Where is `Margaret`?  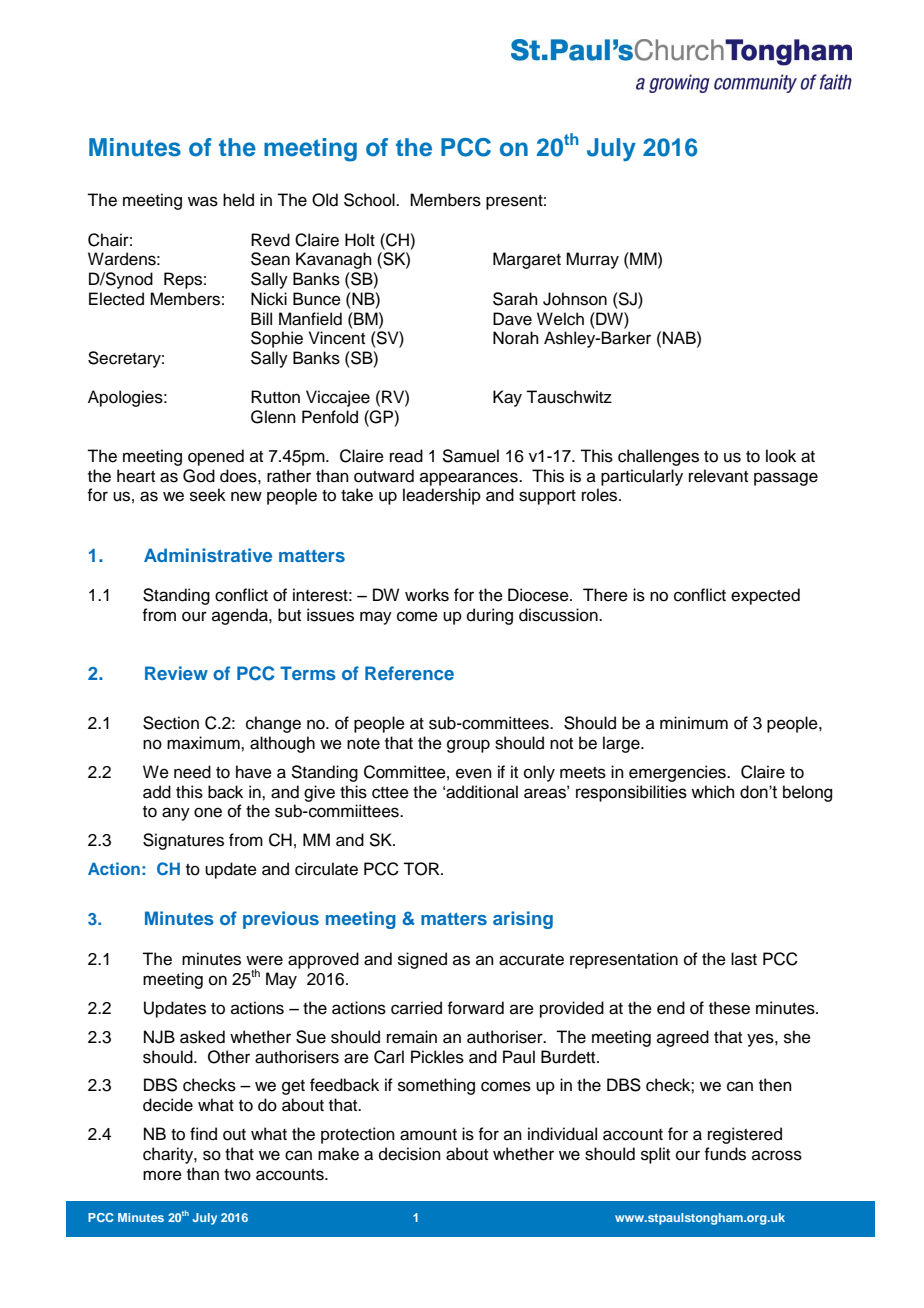 Margaret is located at coordinates (527, 260).
